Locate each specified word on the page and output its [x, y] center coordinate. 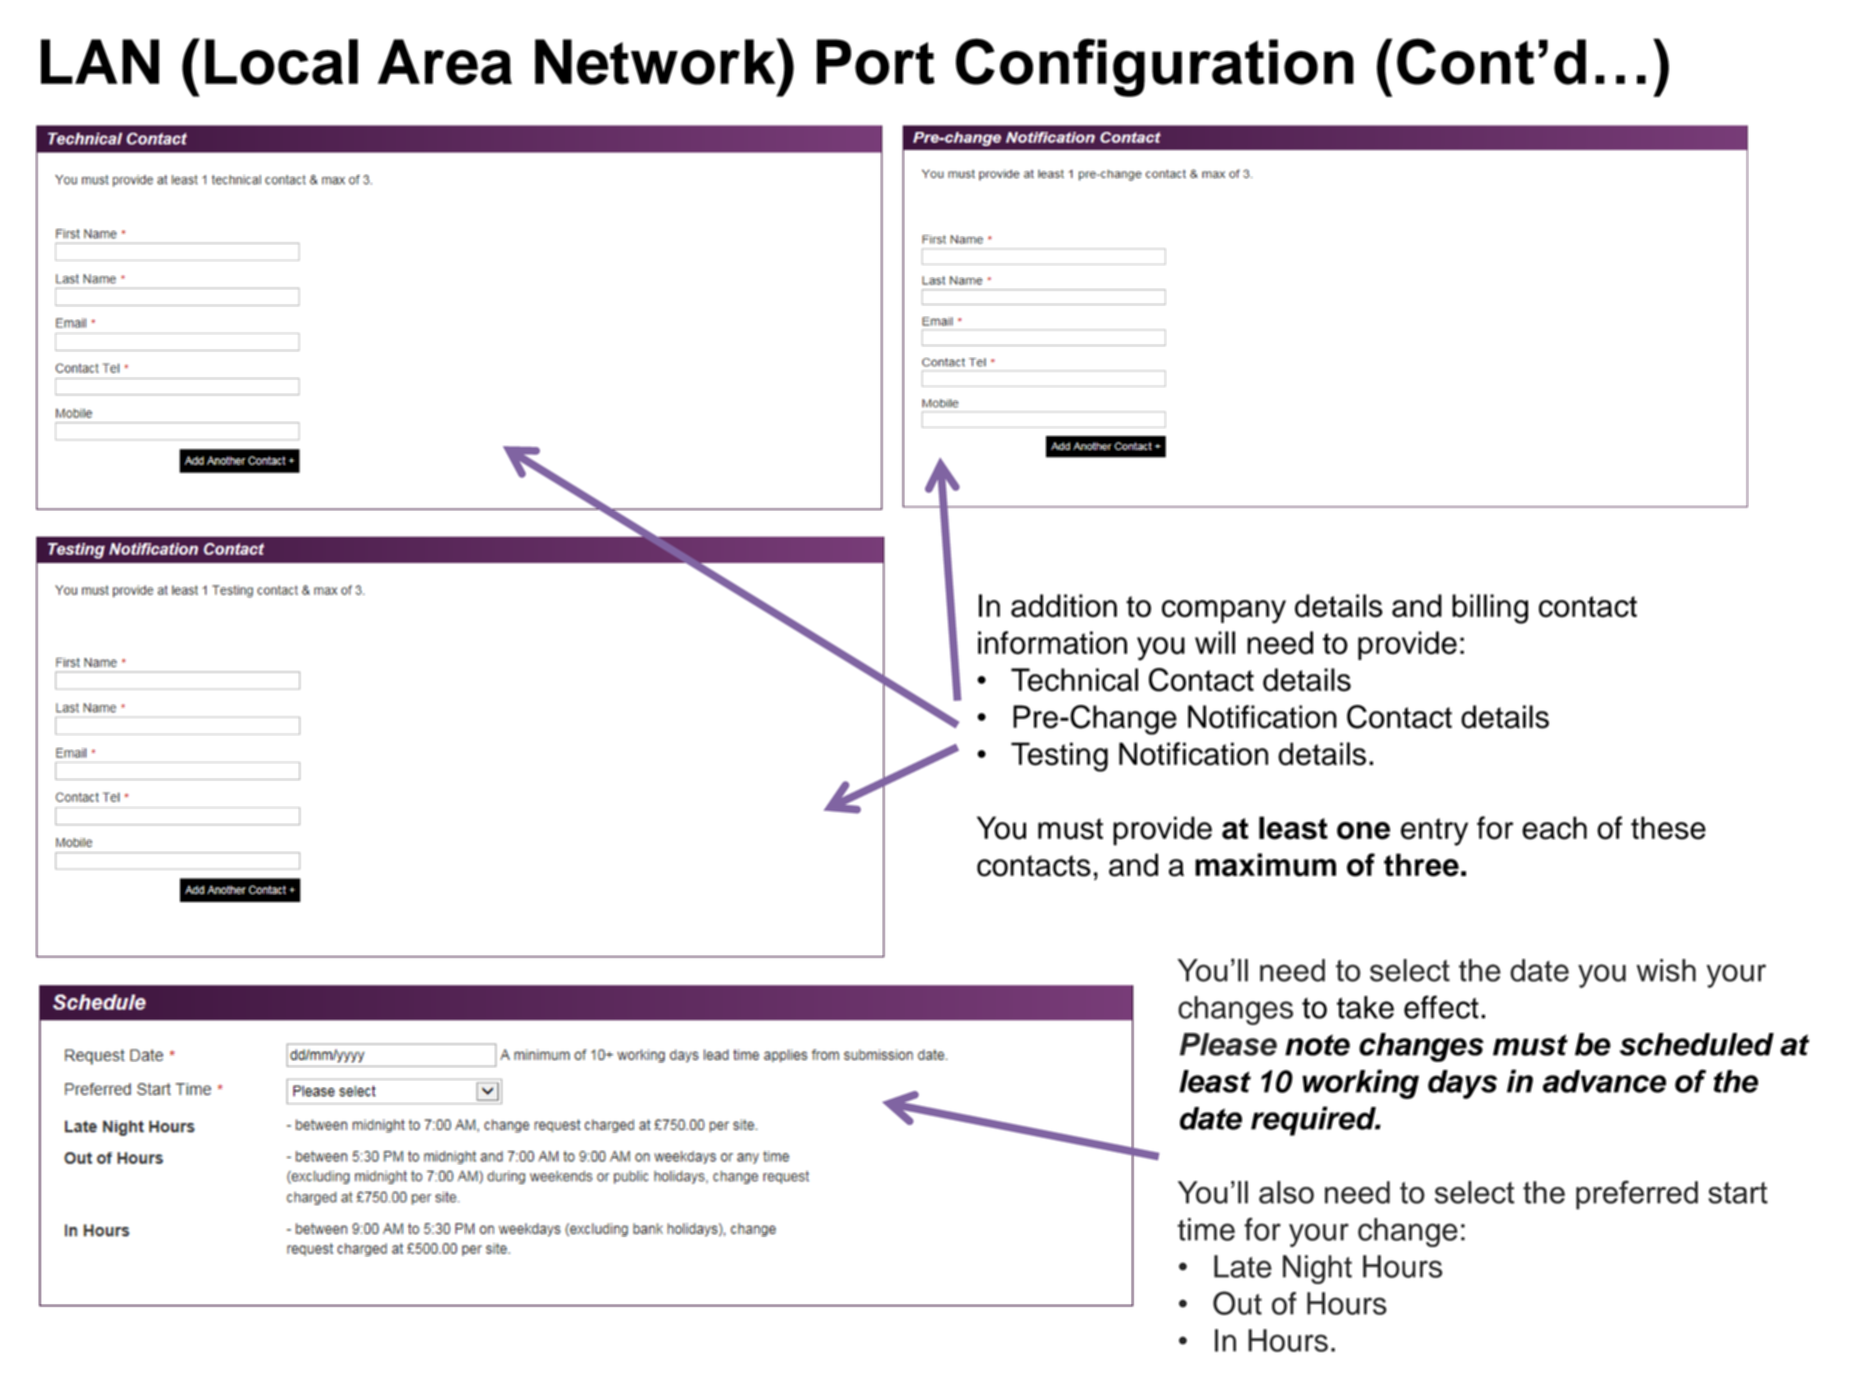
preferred [1637, 1195]
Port [876, 62]
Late [1243, 1266]
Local [281, 62]
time [1206, 1229]
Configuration [1155, 67]
